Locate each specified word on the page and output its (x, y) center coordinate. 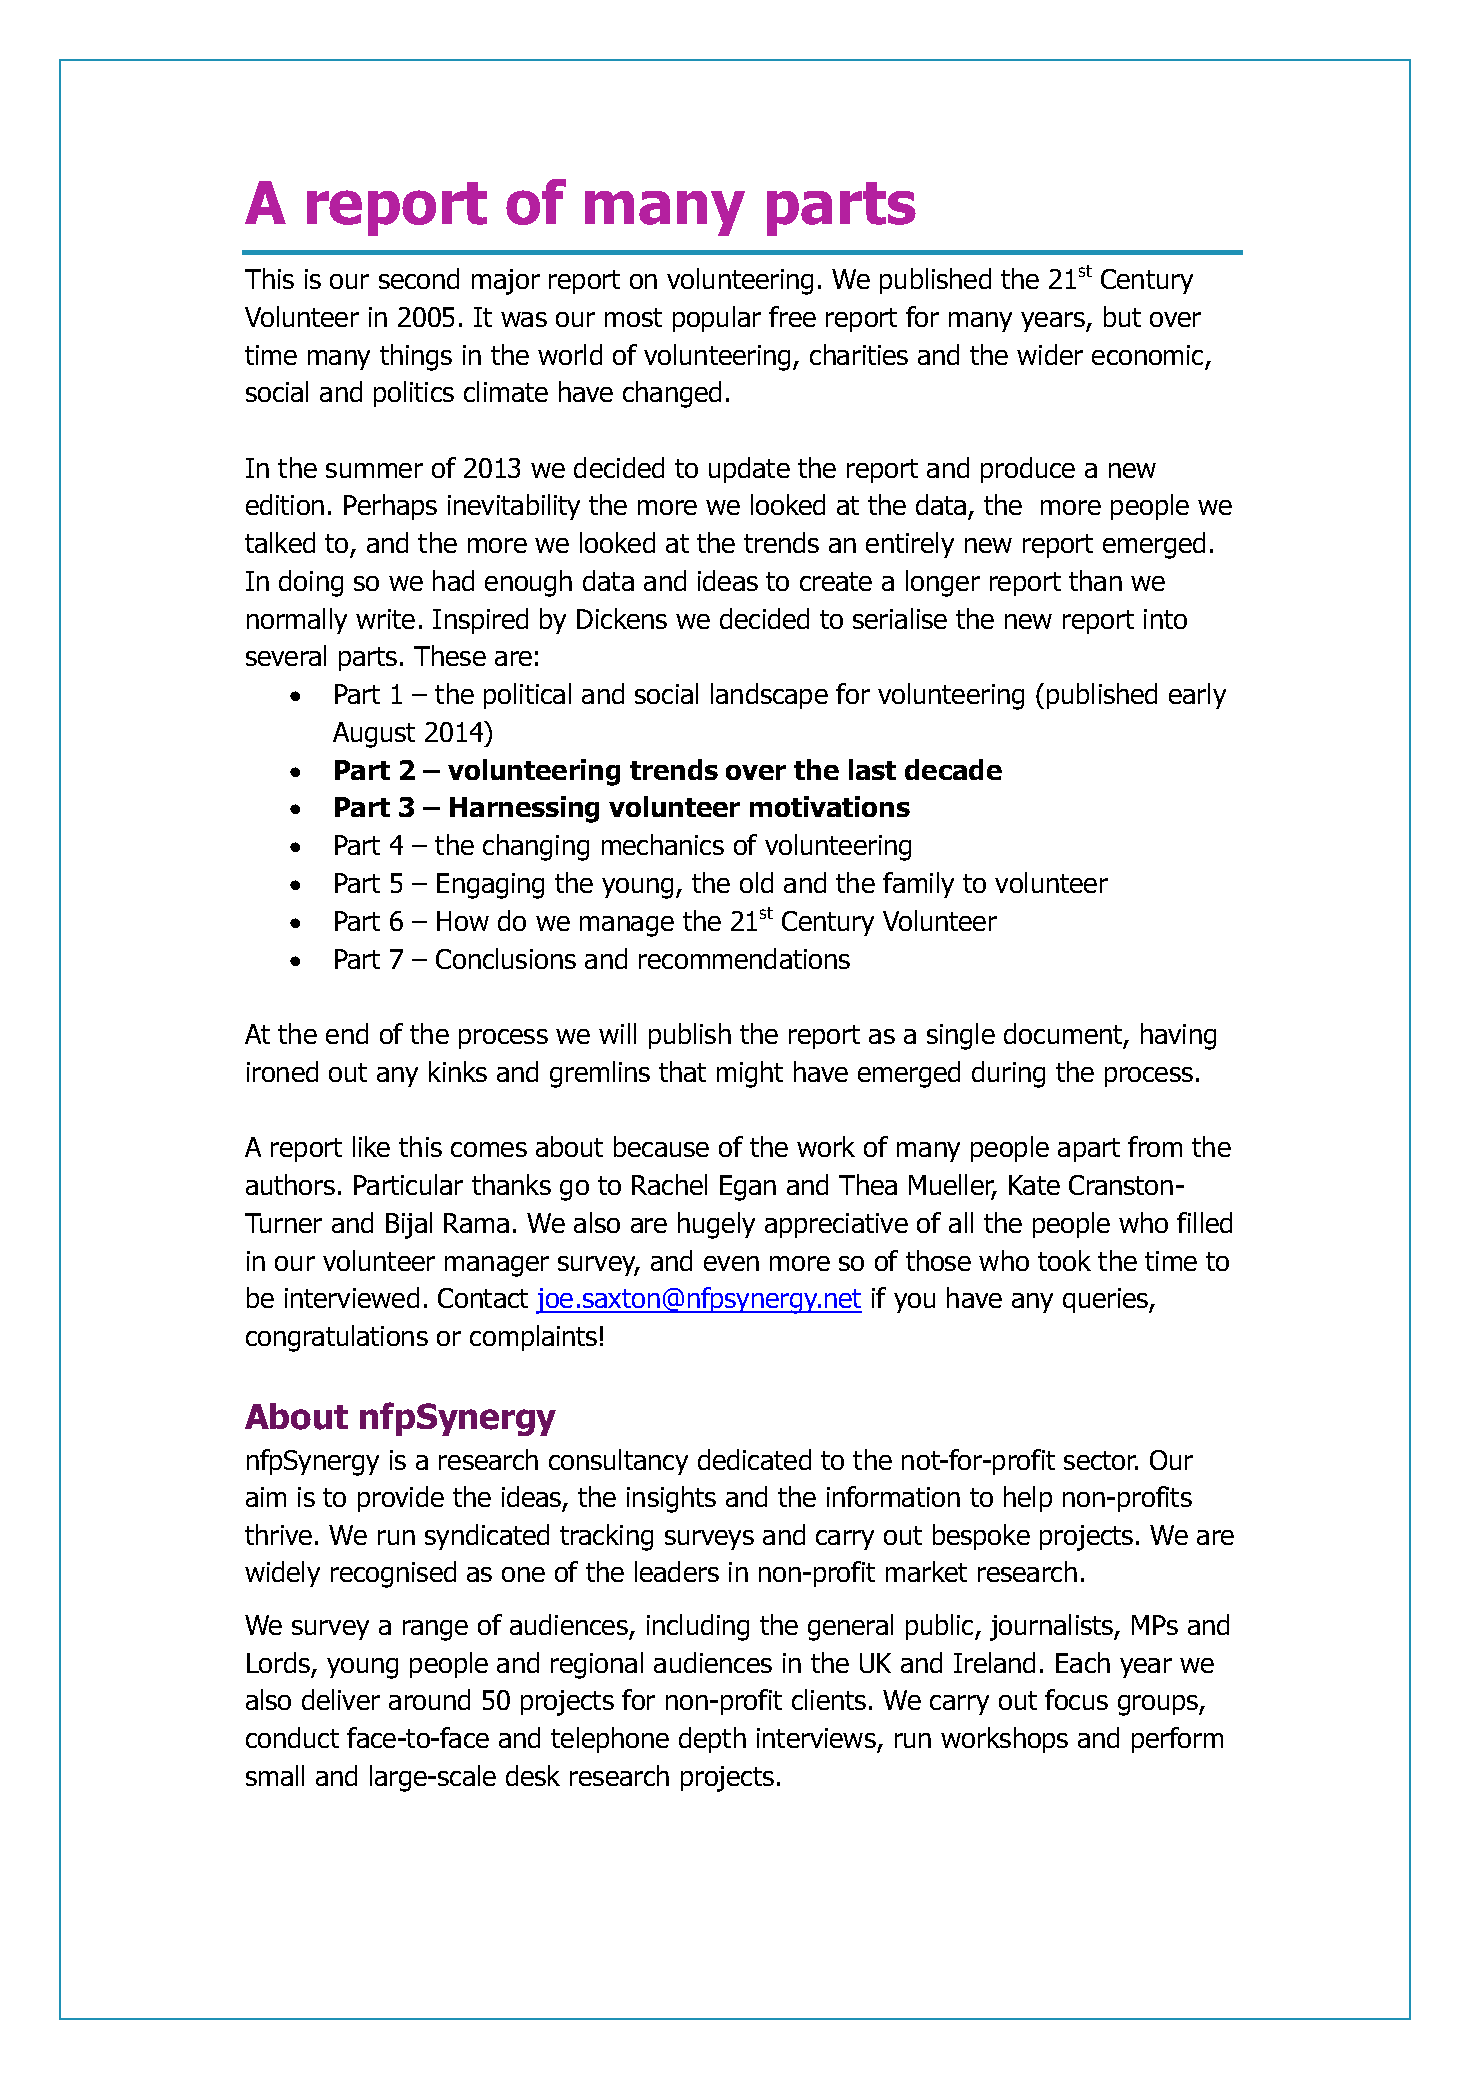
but (1122, 316)
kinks (458, 1071)
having (1178, 1036)
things (416, 357)
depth (712, 1740)
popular (717, 319)
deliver (341, 1699)
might (750, 1074)
